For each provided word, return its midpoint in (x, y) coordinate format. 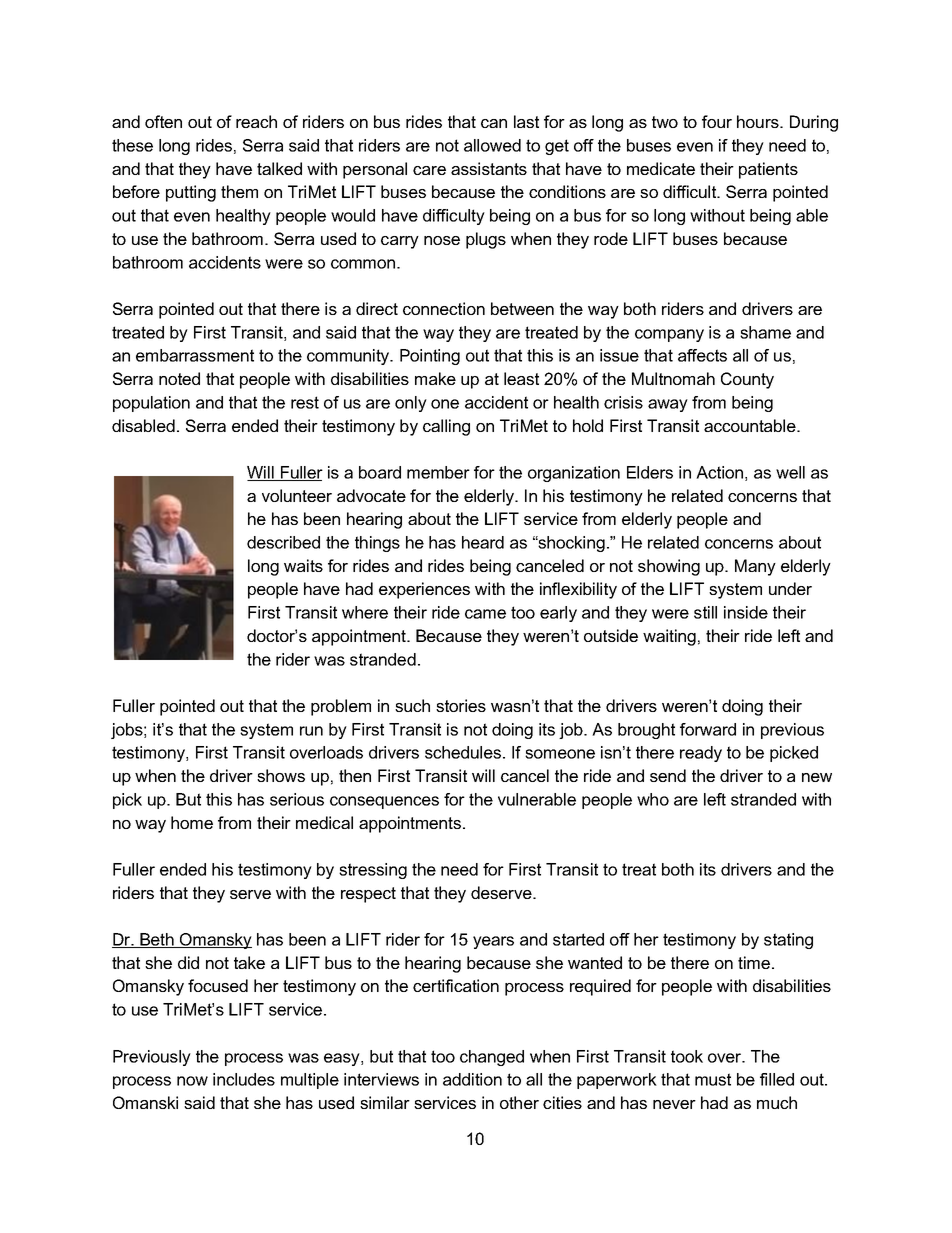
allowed (492, 145)
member (438, 472)
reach (256, 121)
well (790, 472)
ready (701, 754)
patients (768, 170)
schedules (463, 752)
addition (472, 1079)
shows (281, 775)
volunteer (297, 495)
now (192, 1081)
